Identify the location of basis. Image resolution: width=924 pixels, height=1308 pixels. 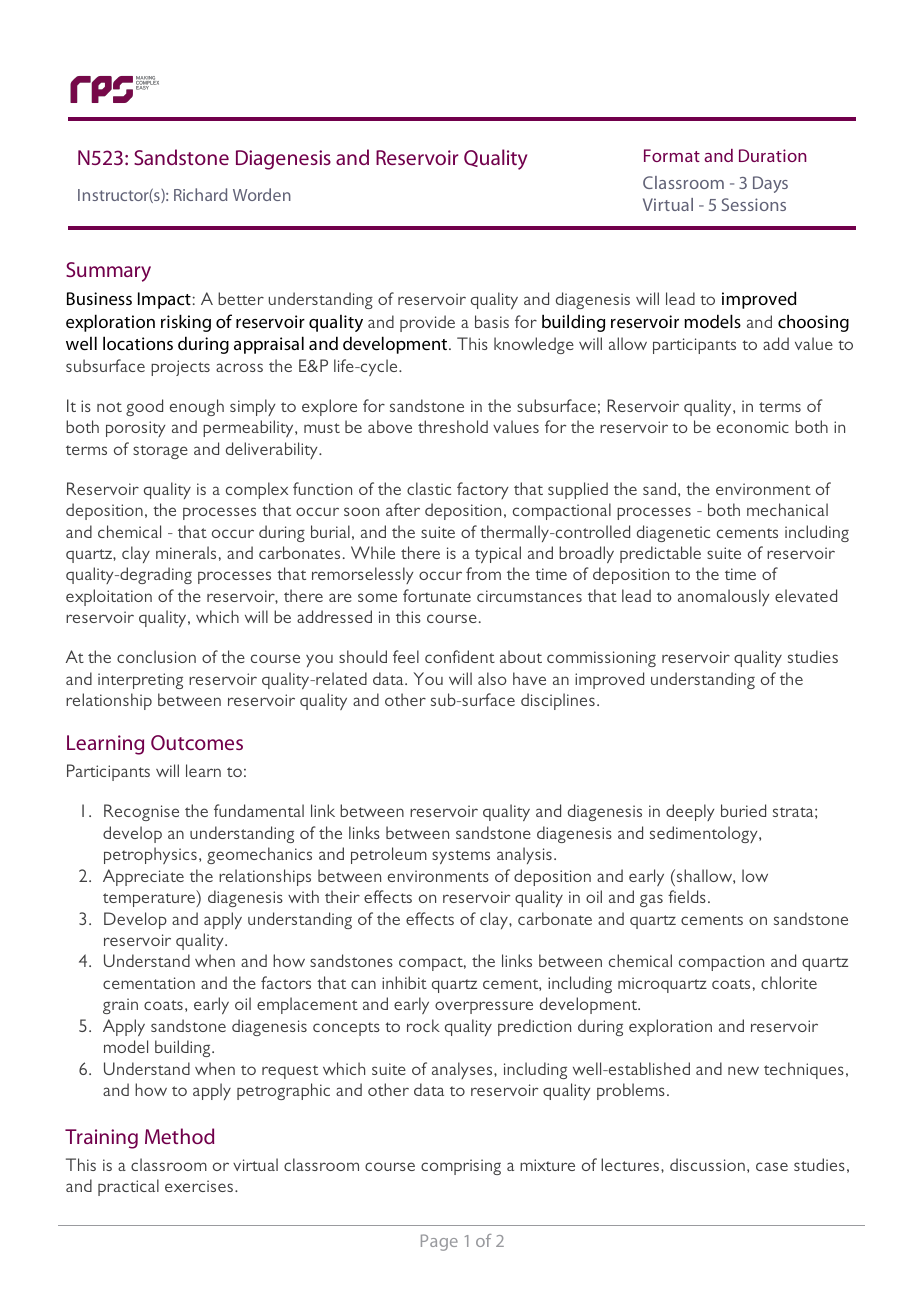
(492, 321).
